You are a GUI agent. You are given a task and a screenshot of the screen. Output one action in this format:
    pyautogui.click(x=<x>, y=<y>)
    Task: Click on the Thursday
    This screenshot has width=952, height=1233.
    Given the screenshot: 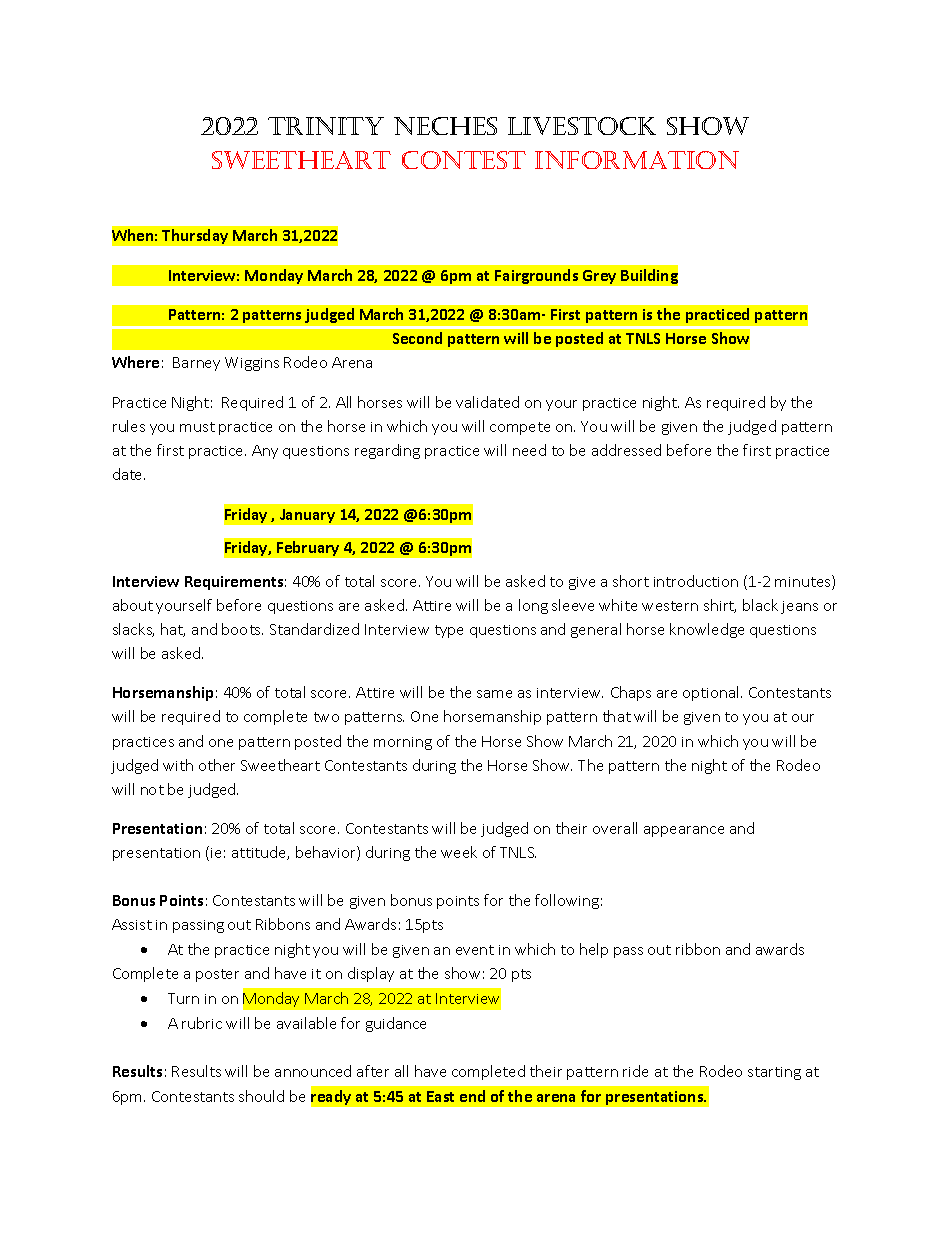 What is the action you would take?
    pyautogui.click(x=195, y=236)
